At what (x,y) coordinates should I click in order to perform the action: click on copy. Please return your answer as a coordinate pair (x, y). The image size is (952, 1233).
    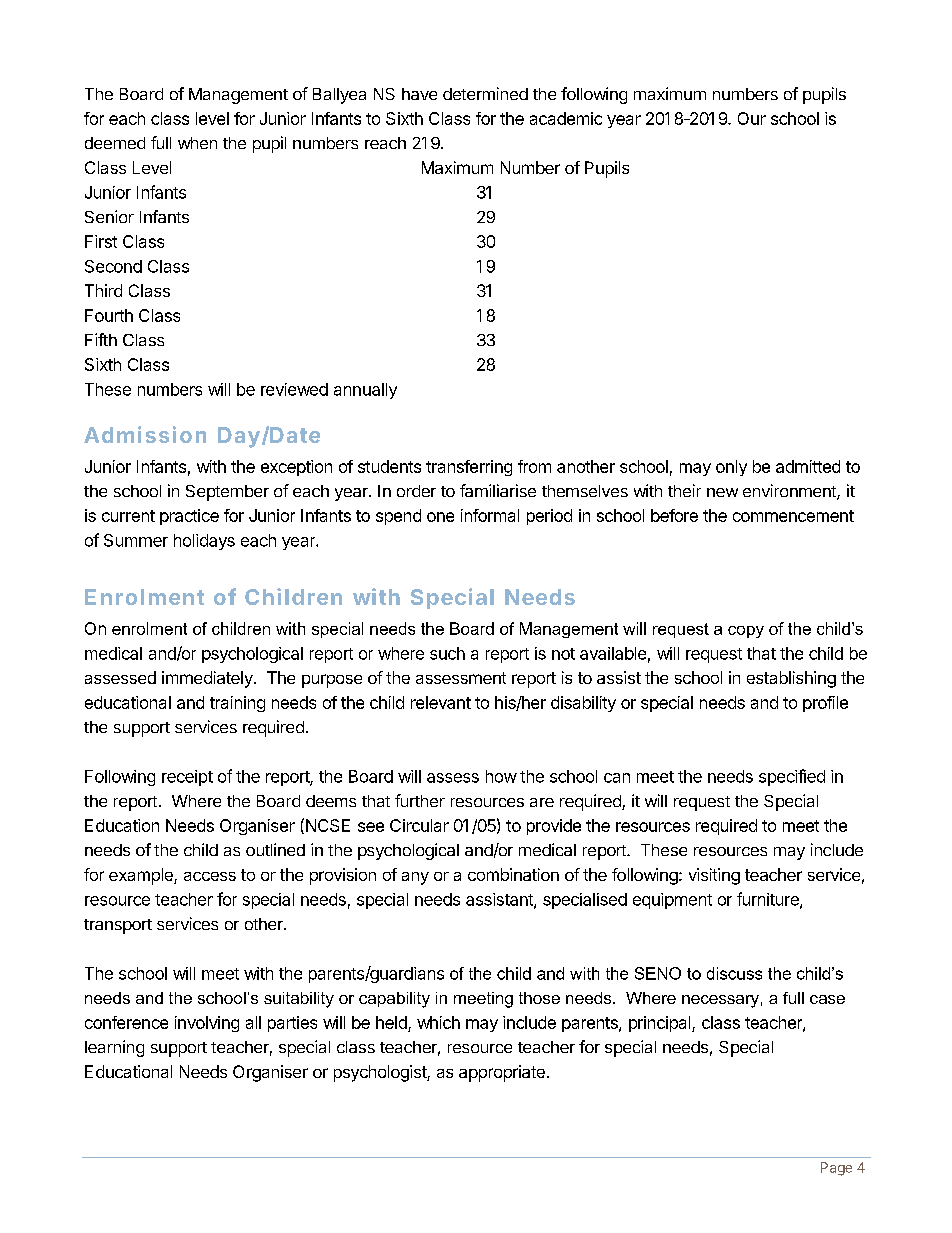
    Looking at the image, I should click on (746, 632).
